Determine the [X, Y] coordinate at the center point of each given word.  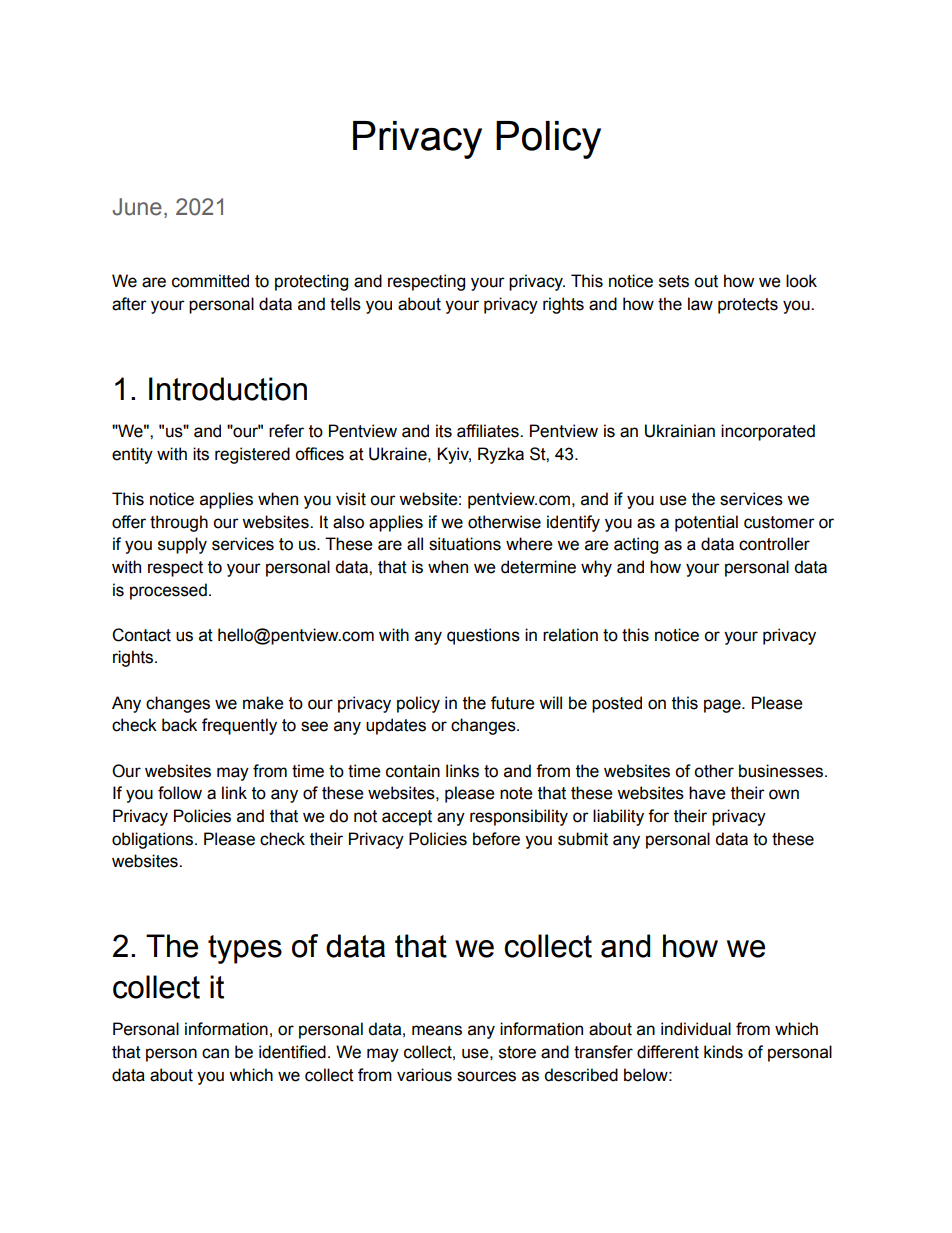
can [215, 1053]
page [723, 706]
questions [483, 636]
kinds [723, 1052]
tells [345, 304]
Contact [141, 635]
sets [674, 281]
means [437, 1030]
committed [210, 281]
